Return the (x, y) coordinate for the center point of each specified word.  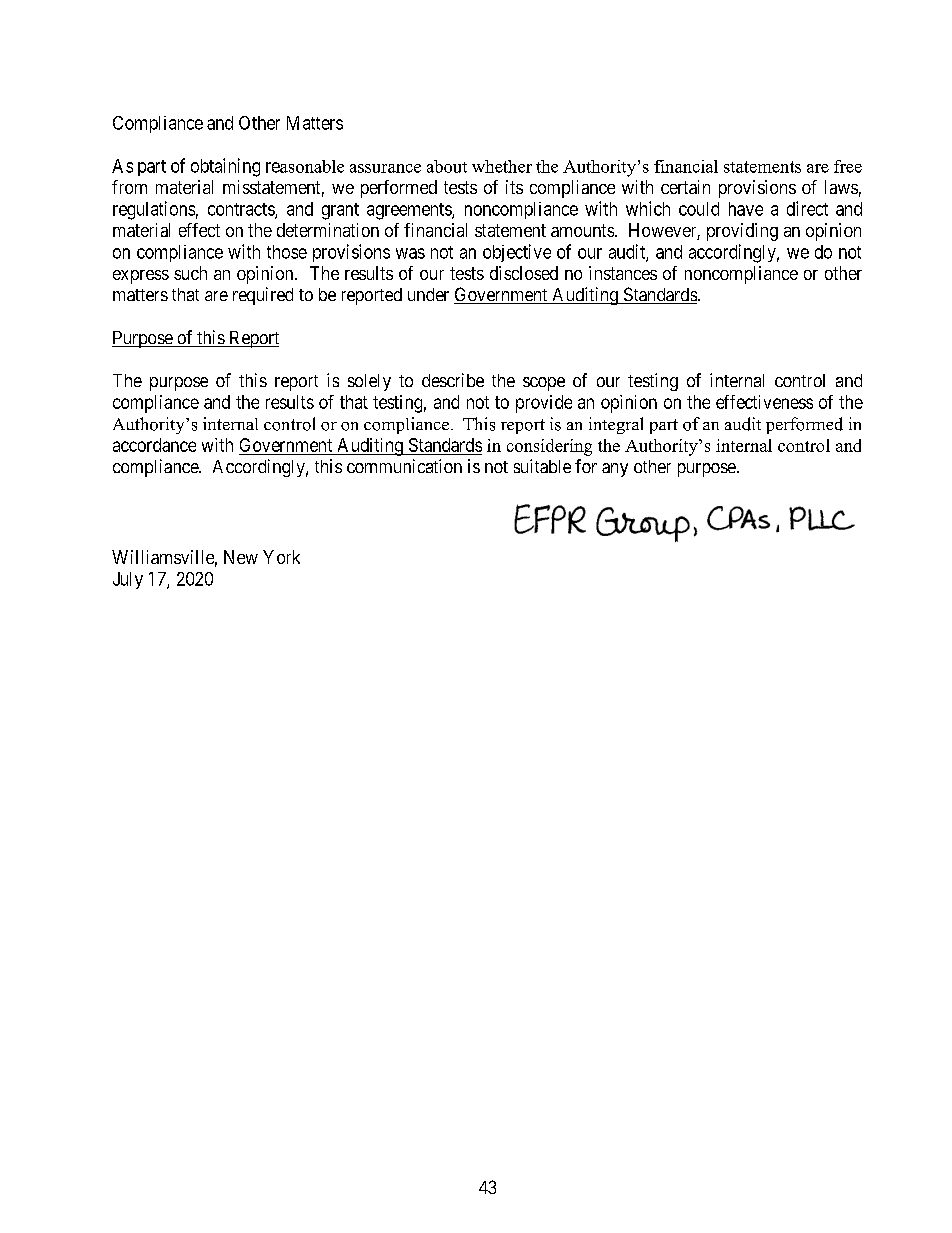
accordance (154, 445)
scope (544, 384)
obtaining (225, 167)
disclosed (524, 273)
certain (685, 187)
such (190, 273)
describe (453, 380)
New (241, 557)
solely (369, 382)
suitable (542, 466)
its (514, 187)
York (281, 557)
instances (623, 273)
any (615, 470)
